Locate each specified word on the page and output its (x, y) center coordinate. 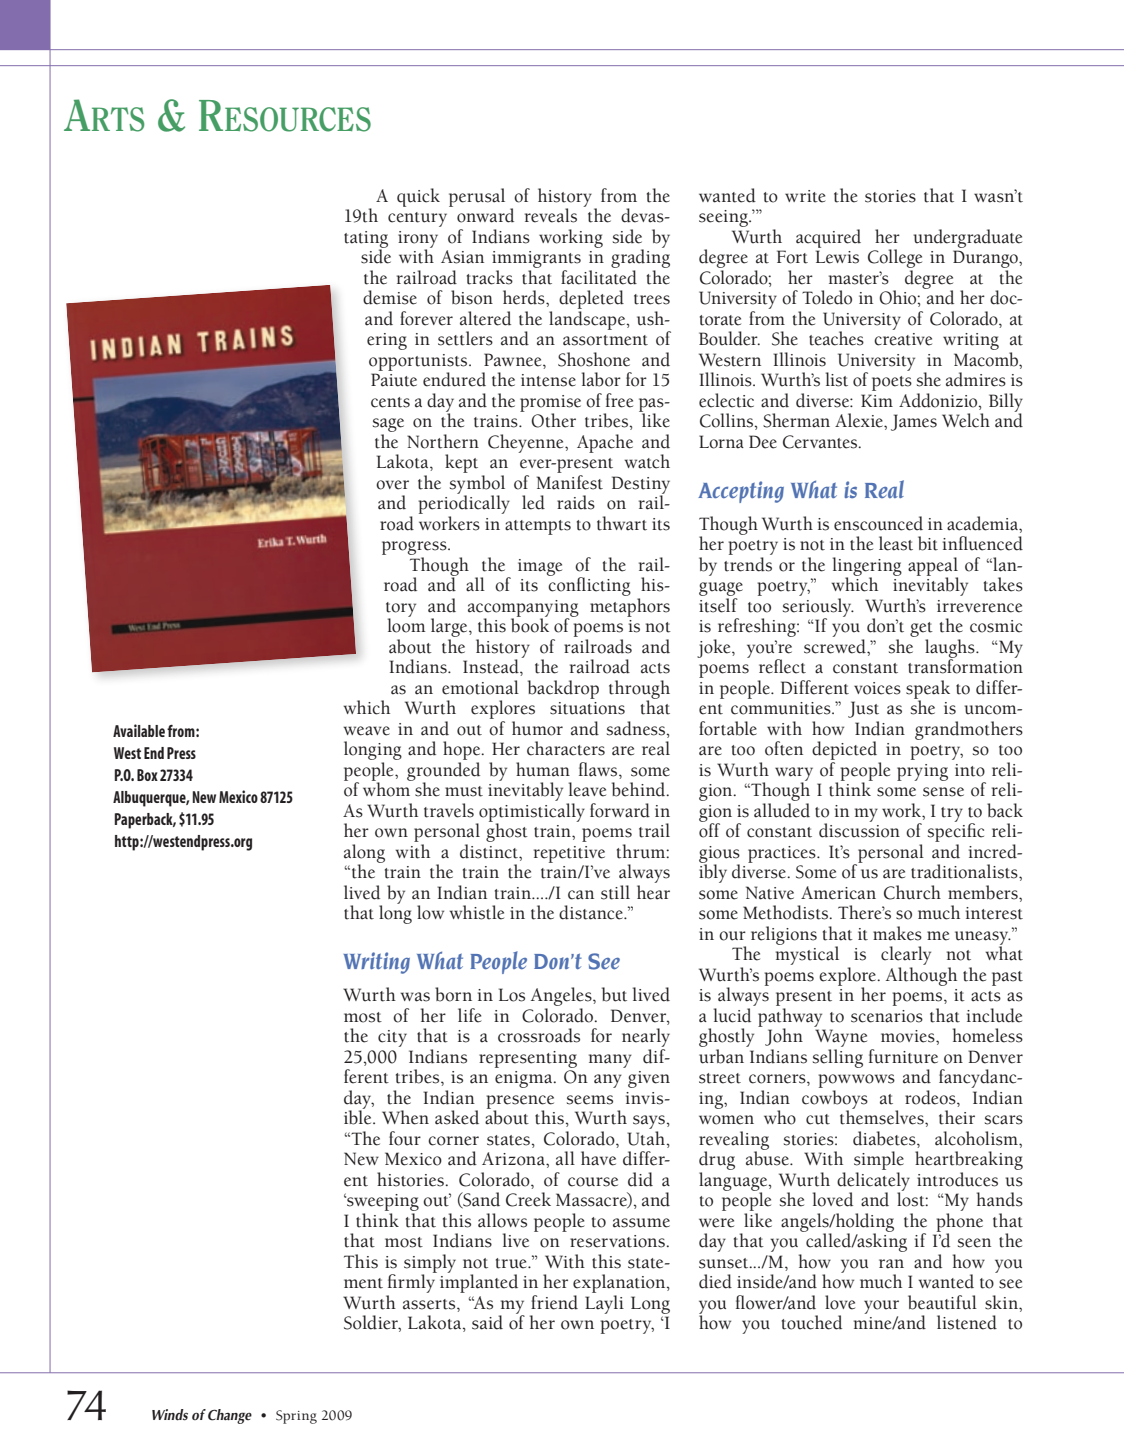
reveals (551, 215)
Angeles (562, 998)
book (530, 624)
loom (406, 624)
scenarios (887, 1016)
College (895, 258)
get (921, 631)
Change (230, 1416)
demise (390, 297)
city (392, 1038)
